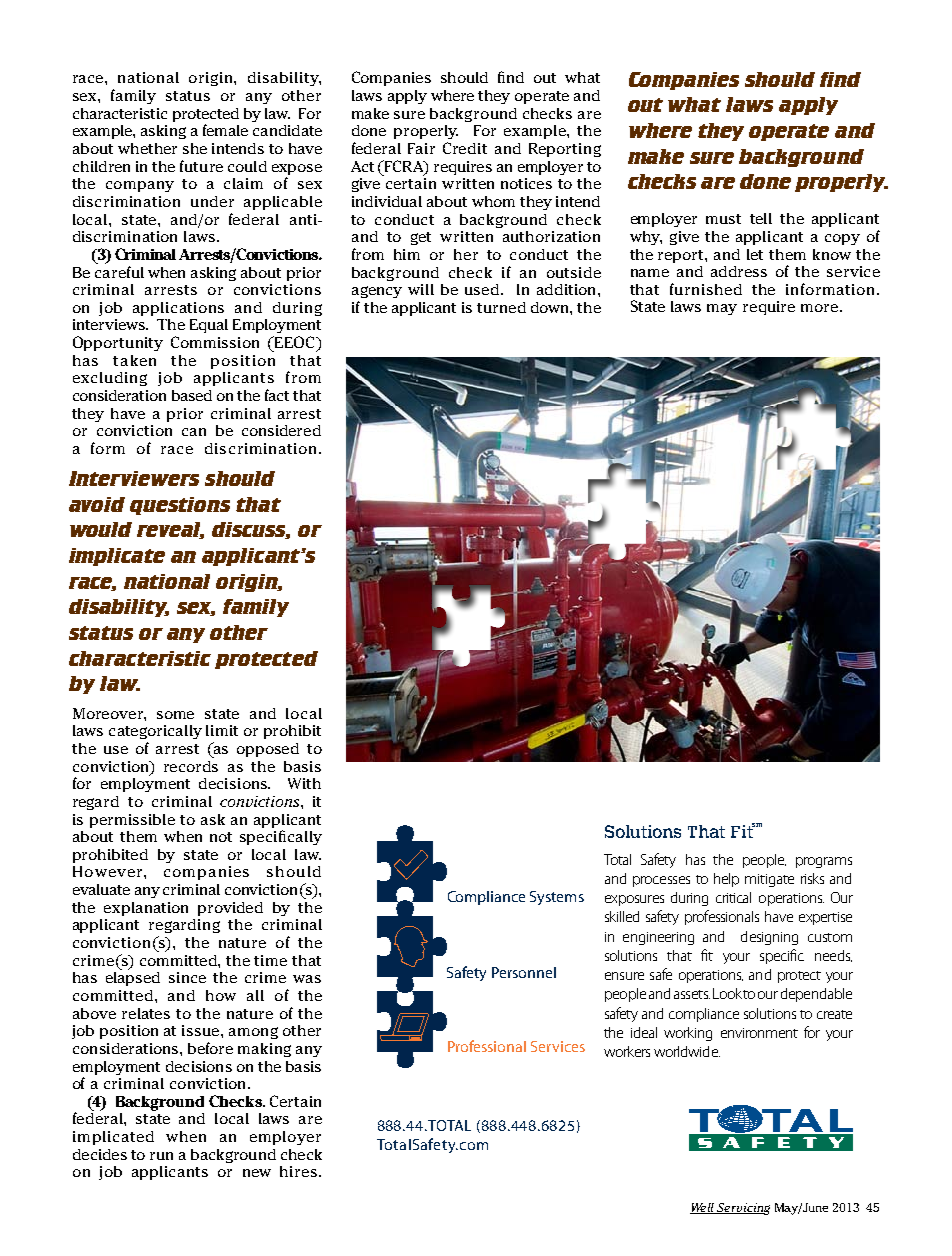 The image size is (952, 1256). What do you see at coordinates (281, 430) in the screenshot?
I see `considered` at bounding box center [281, 430].
